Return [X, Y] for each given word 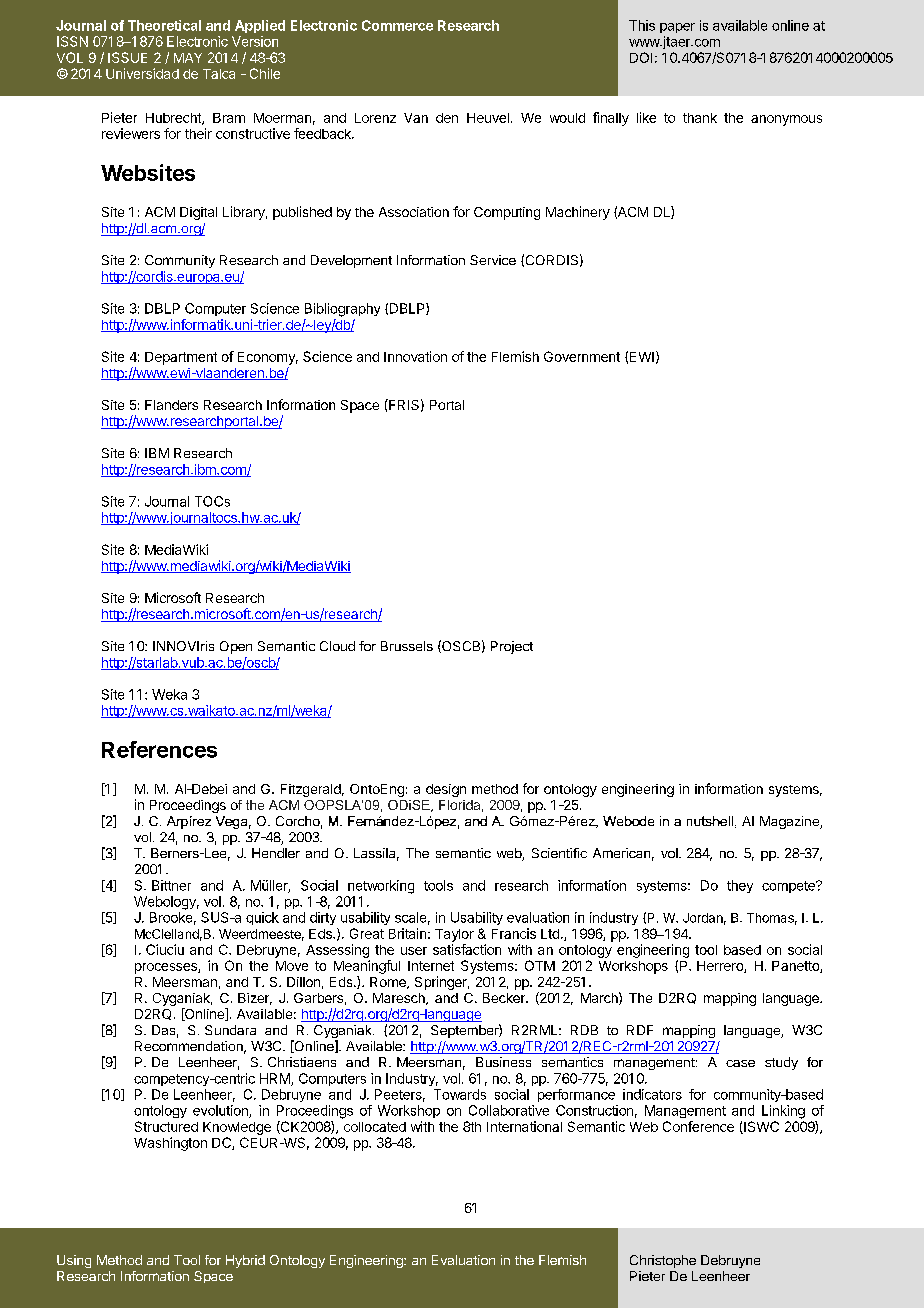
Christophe [663, 1261]
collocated [375, 1127]
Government [582, 356]
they [740, 886]
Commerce [397, 25]
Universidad [142, 73]
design [446, 790]
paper [677, 28]
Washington [170, 1144]
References [159, 749]
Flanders [171, 405]
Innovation [415, 356]
